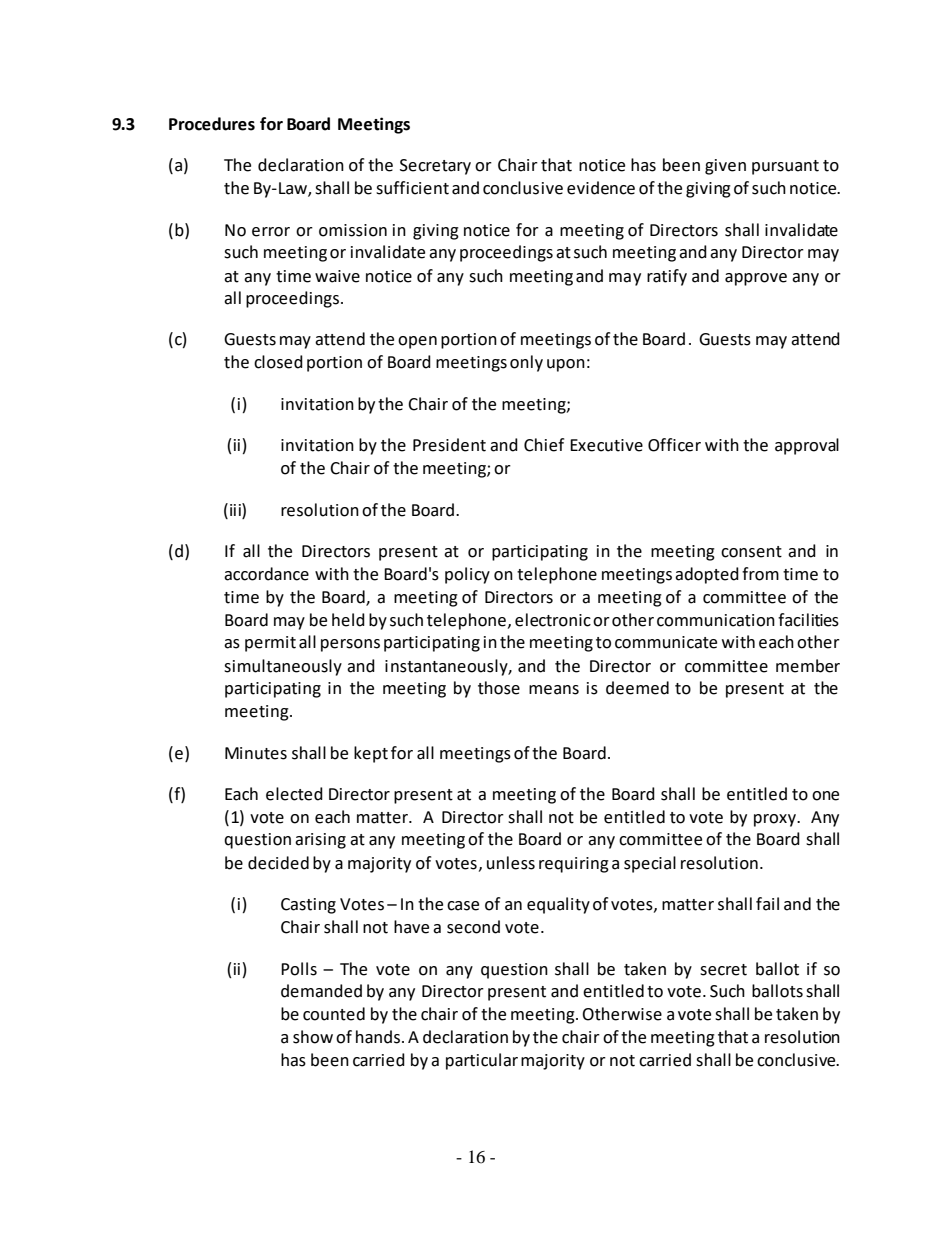  I want to click on those, so click(499, 688).
